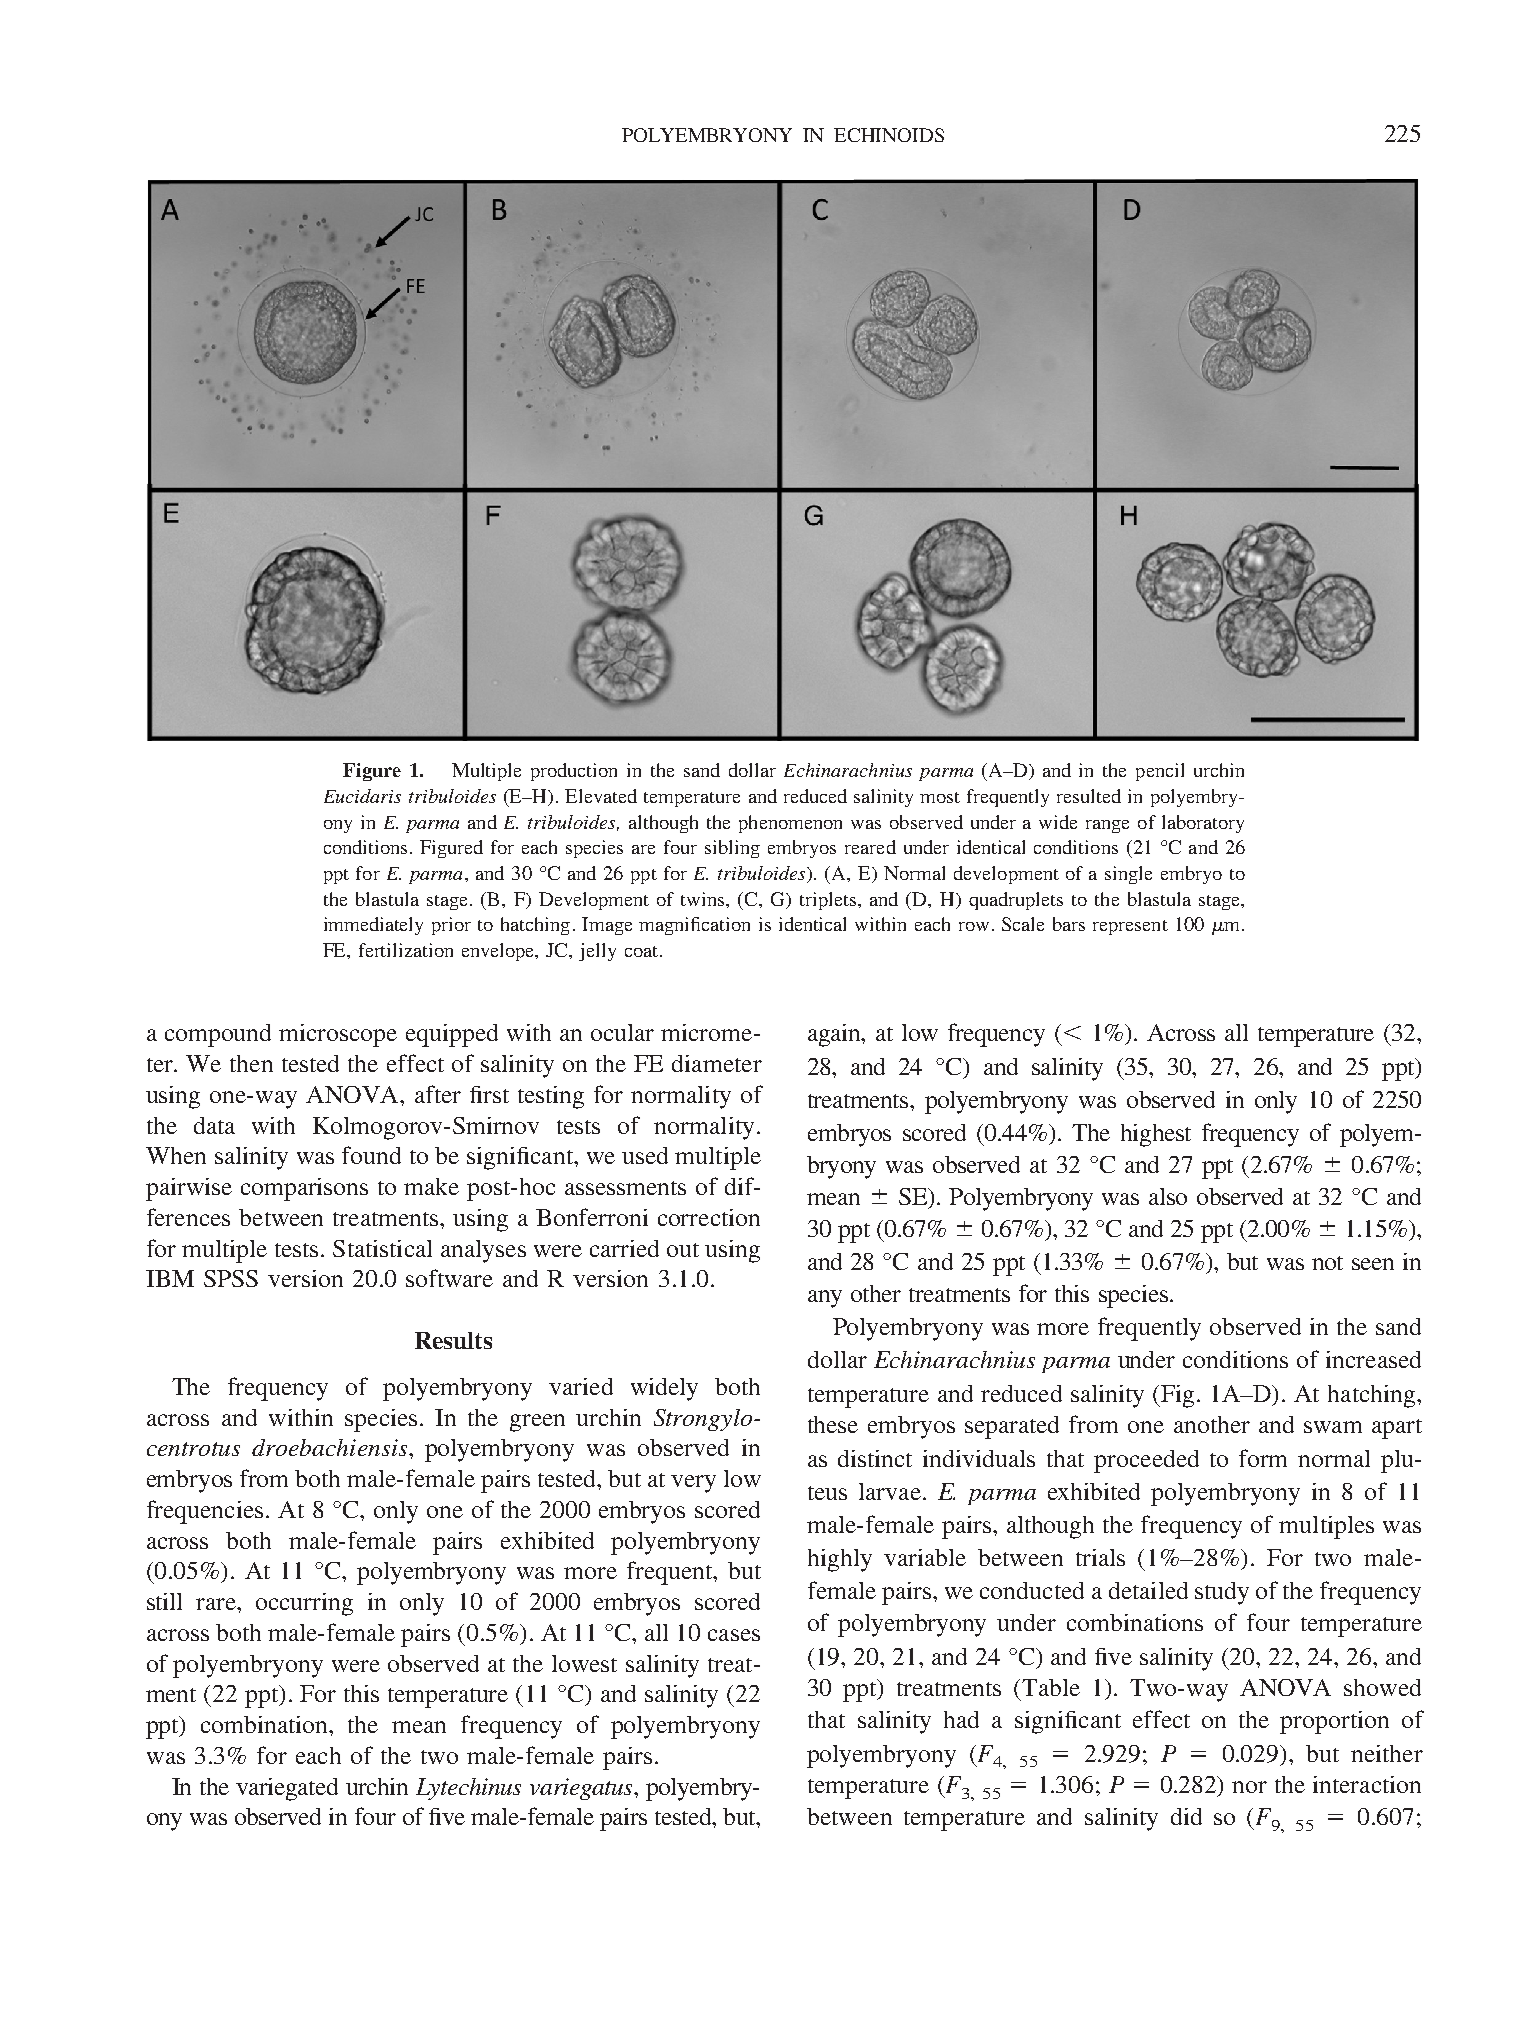 The image size is (1522, 2029). I want to click on had, so click(961, 1719).
